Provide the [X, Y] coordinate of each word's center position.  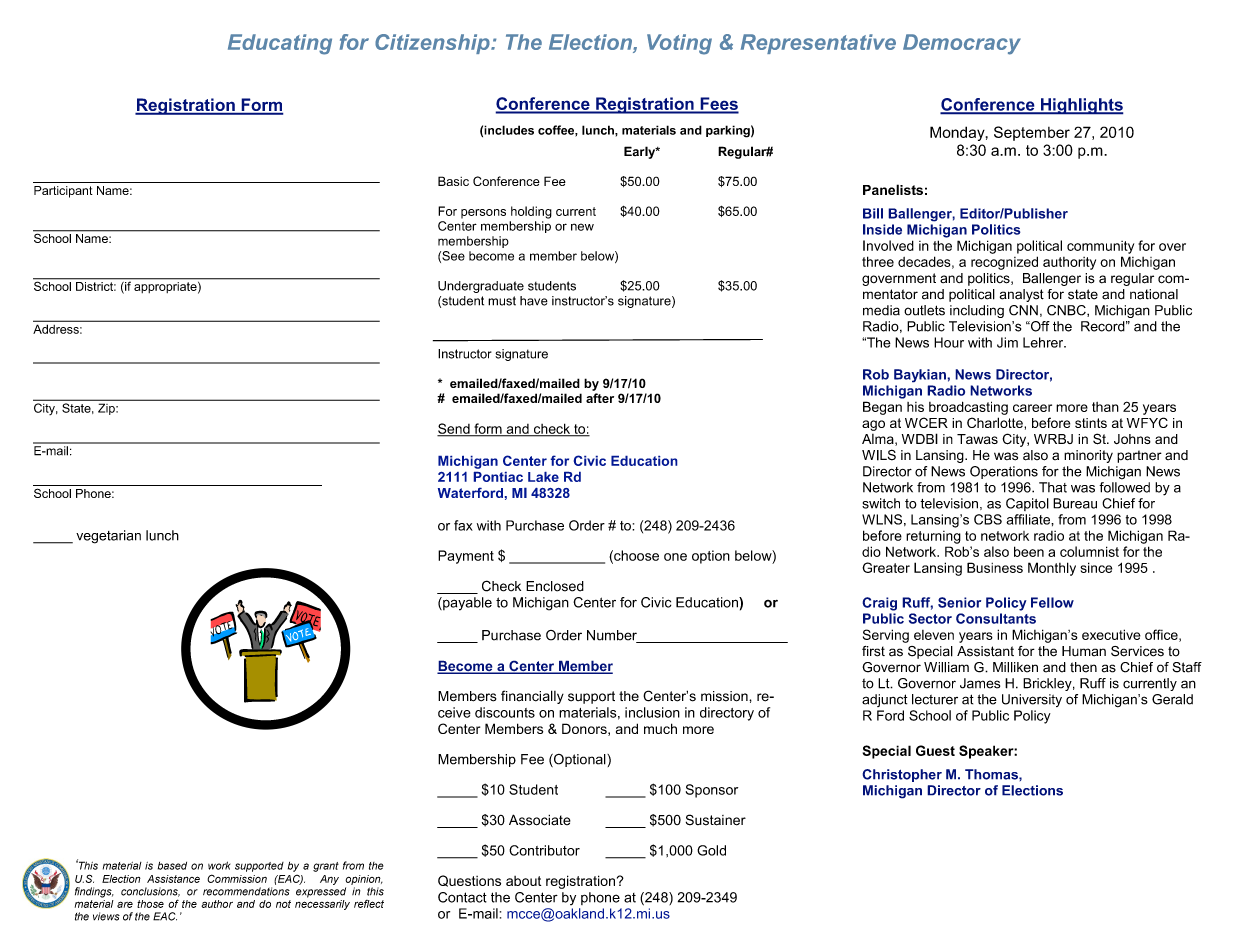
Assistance [173, 879]
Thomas [992, 774]
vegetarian [108, 537]
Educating [280, 44]
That [1053, 487]
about [523, 881]
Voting [679, 44]
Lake [543, 476]
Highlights [1081, 106]
